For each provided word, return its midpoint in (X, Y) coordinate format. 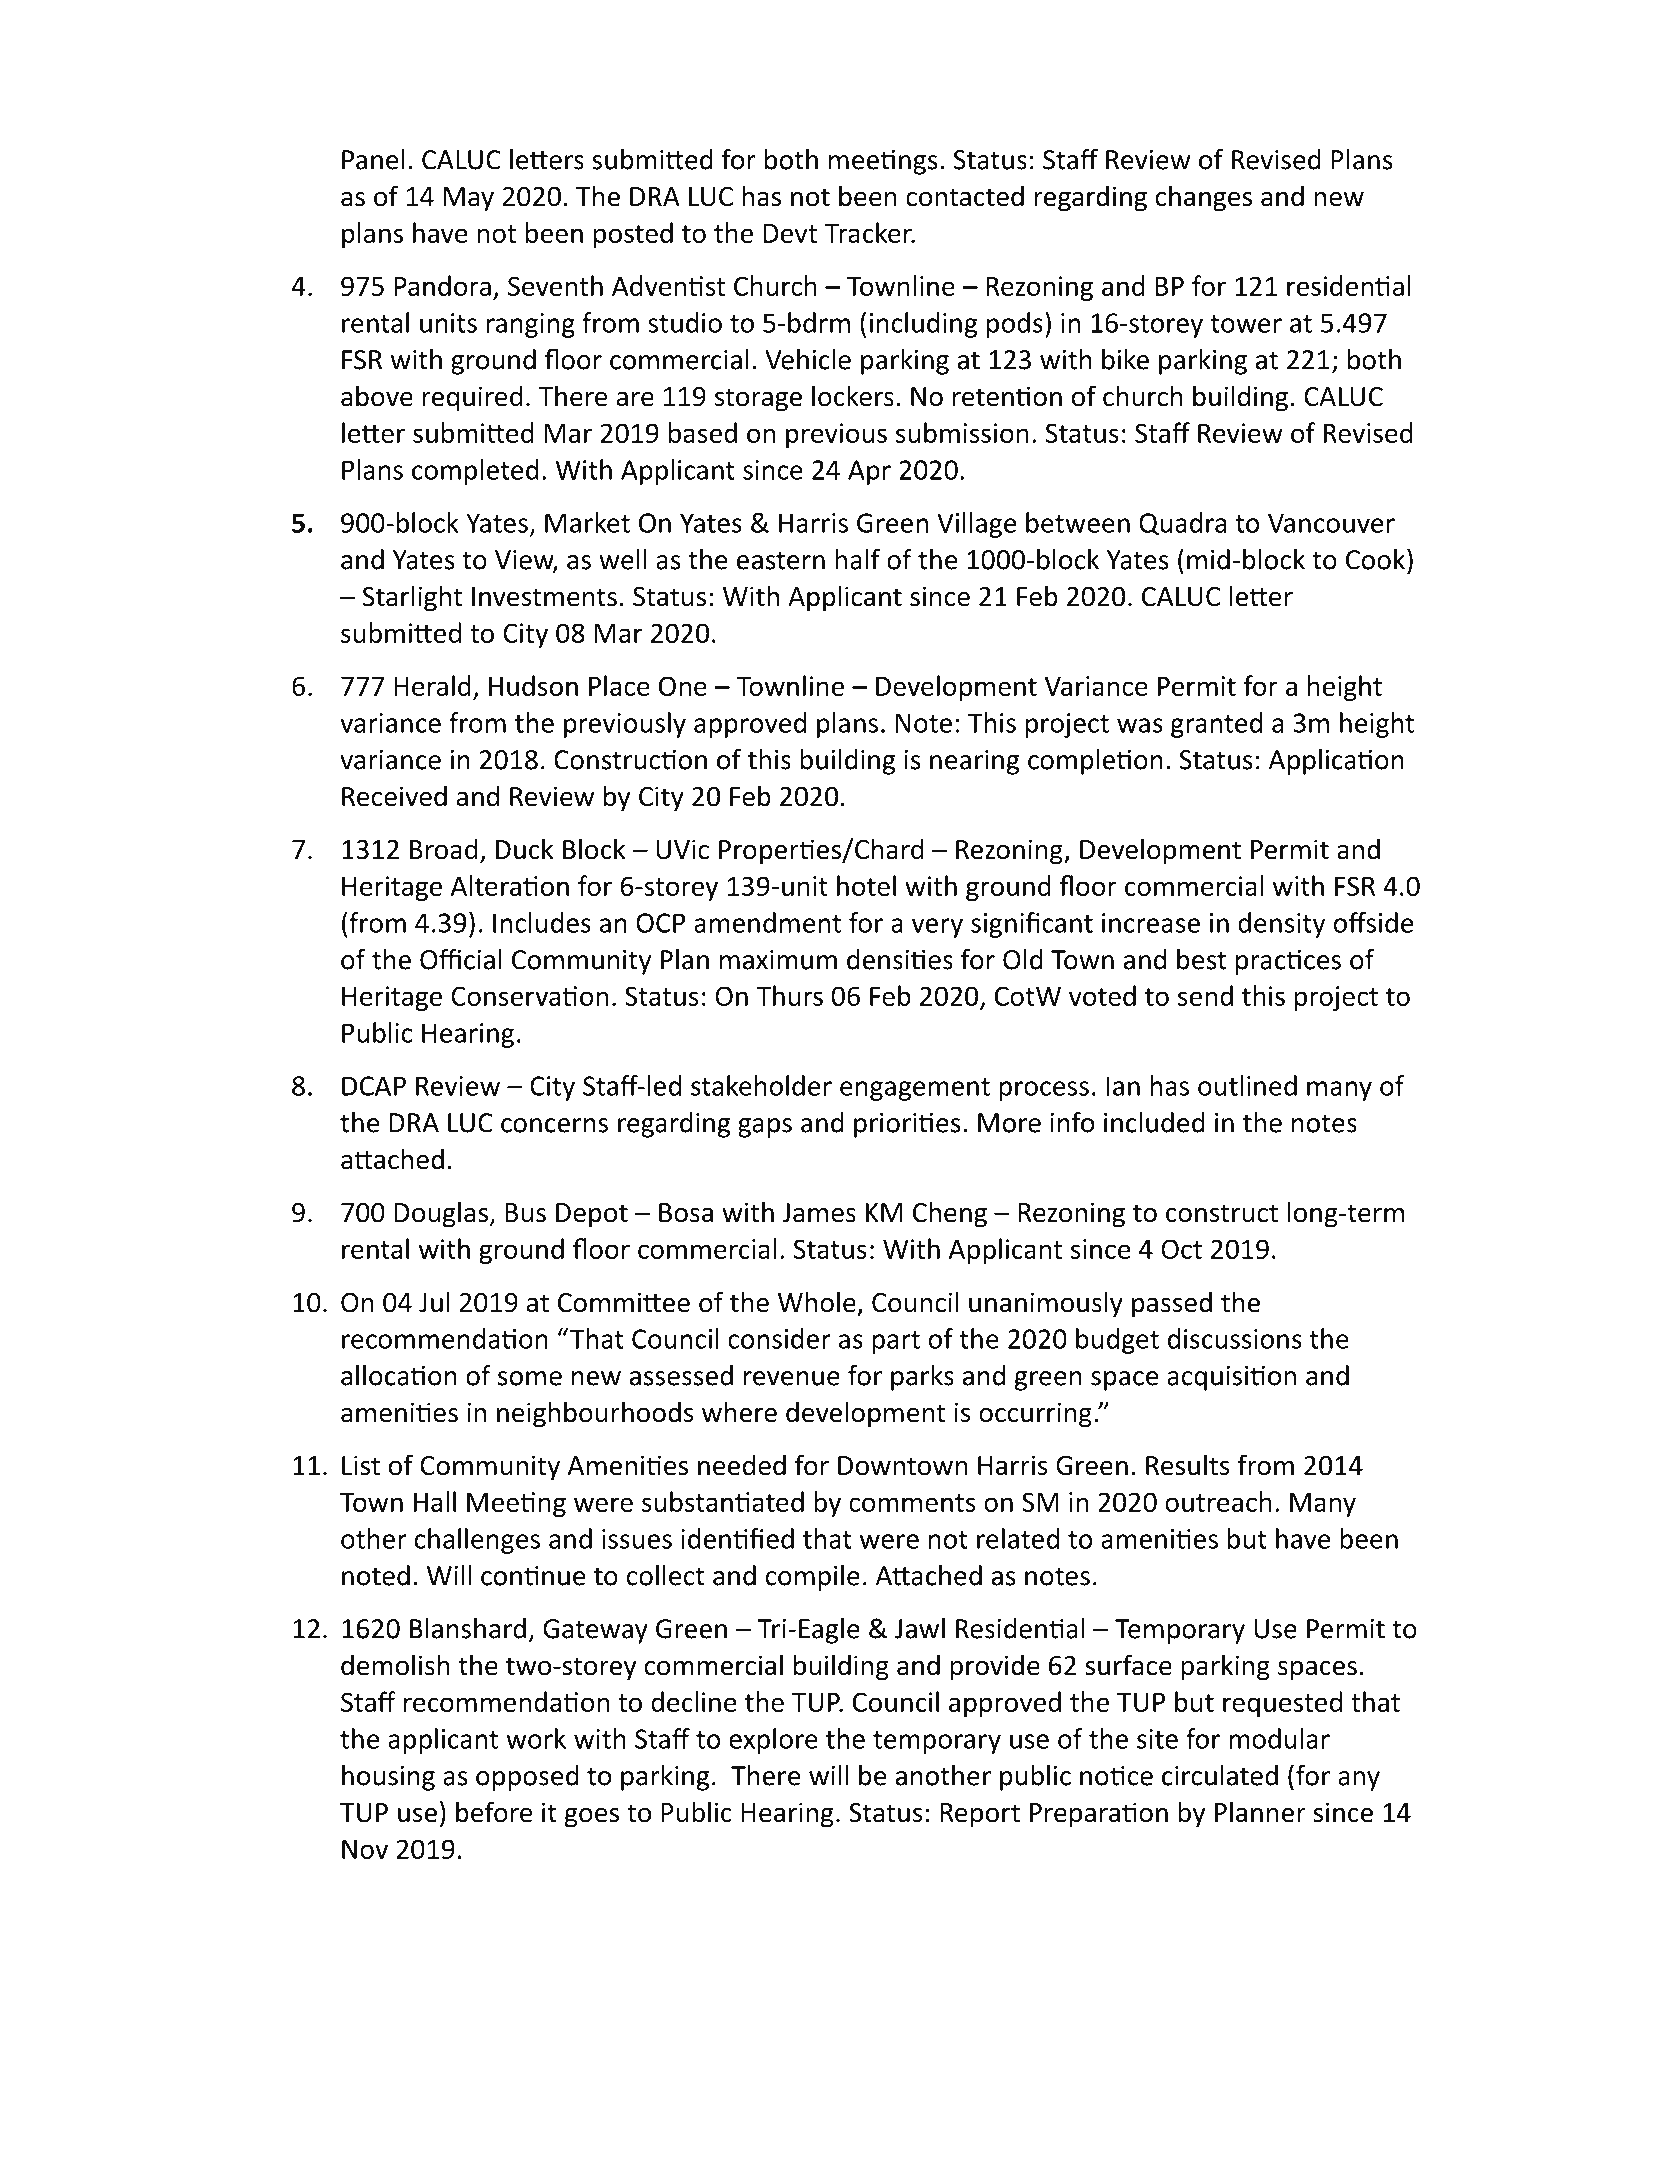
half (857, 559)
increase (1151, 923)
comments (912, 1503)
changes (1204, 198)
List (361, 1465)
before (494, 1812)
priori (886, 1125)
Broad (444, 849)
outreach (1218, 1501)
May (469, 199)
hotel (866, 885)
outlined (1247, 1085)
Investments (544, 597)
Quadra (1182, 523)
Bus (525, 1213)
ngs (918, 165)
